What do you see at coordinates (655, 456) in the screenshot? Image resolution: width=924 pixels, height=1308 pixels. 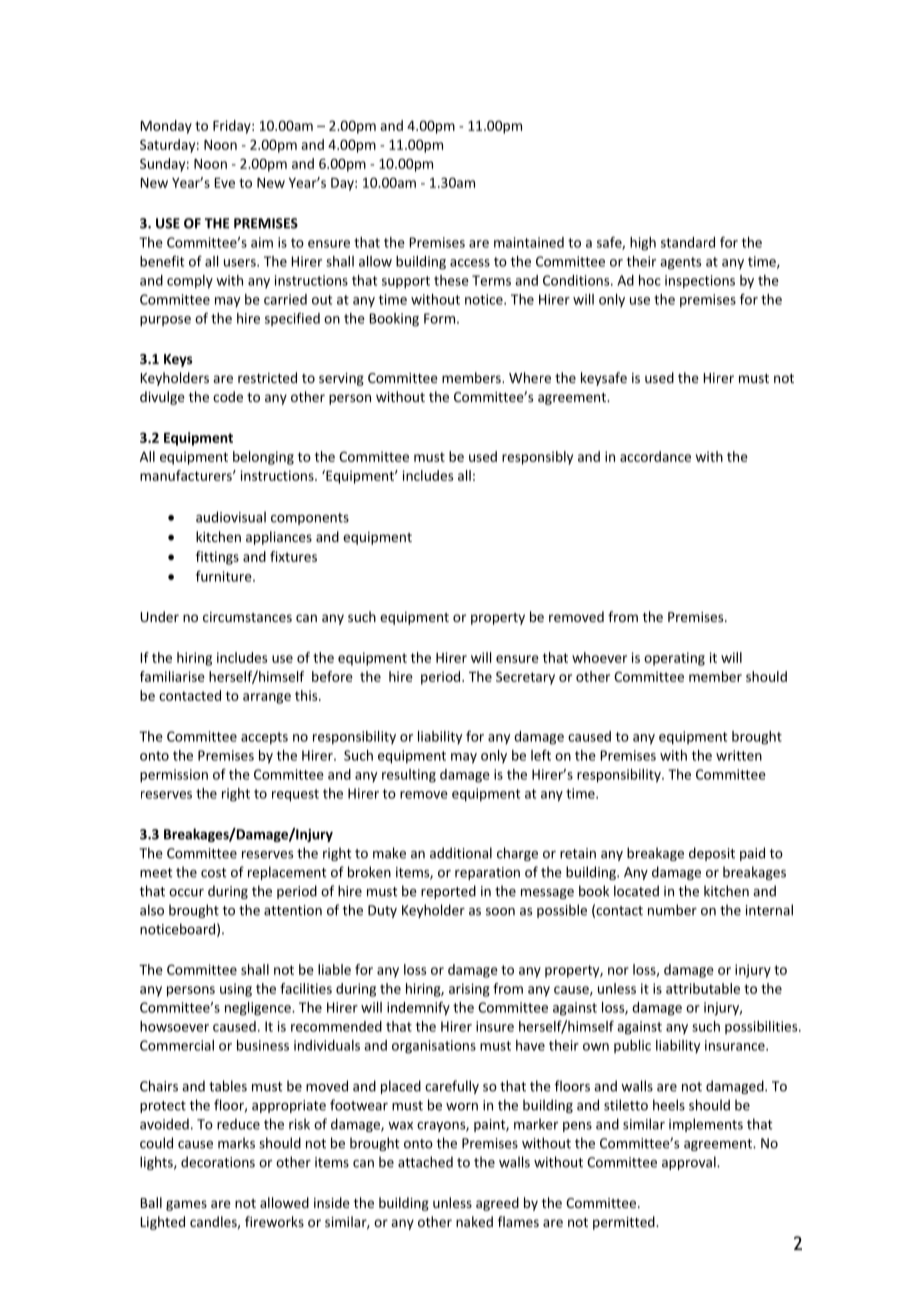 I see `accordance` at bounding box center [655, 456].
